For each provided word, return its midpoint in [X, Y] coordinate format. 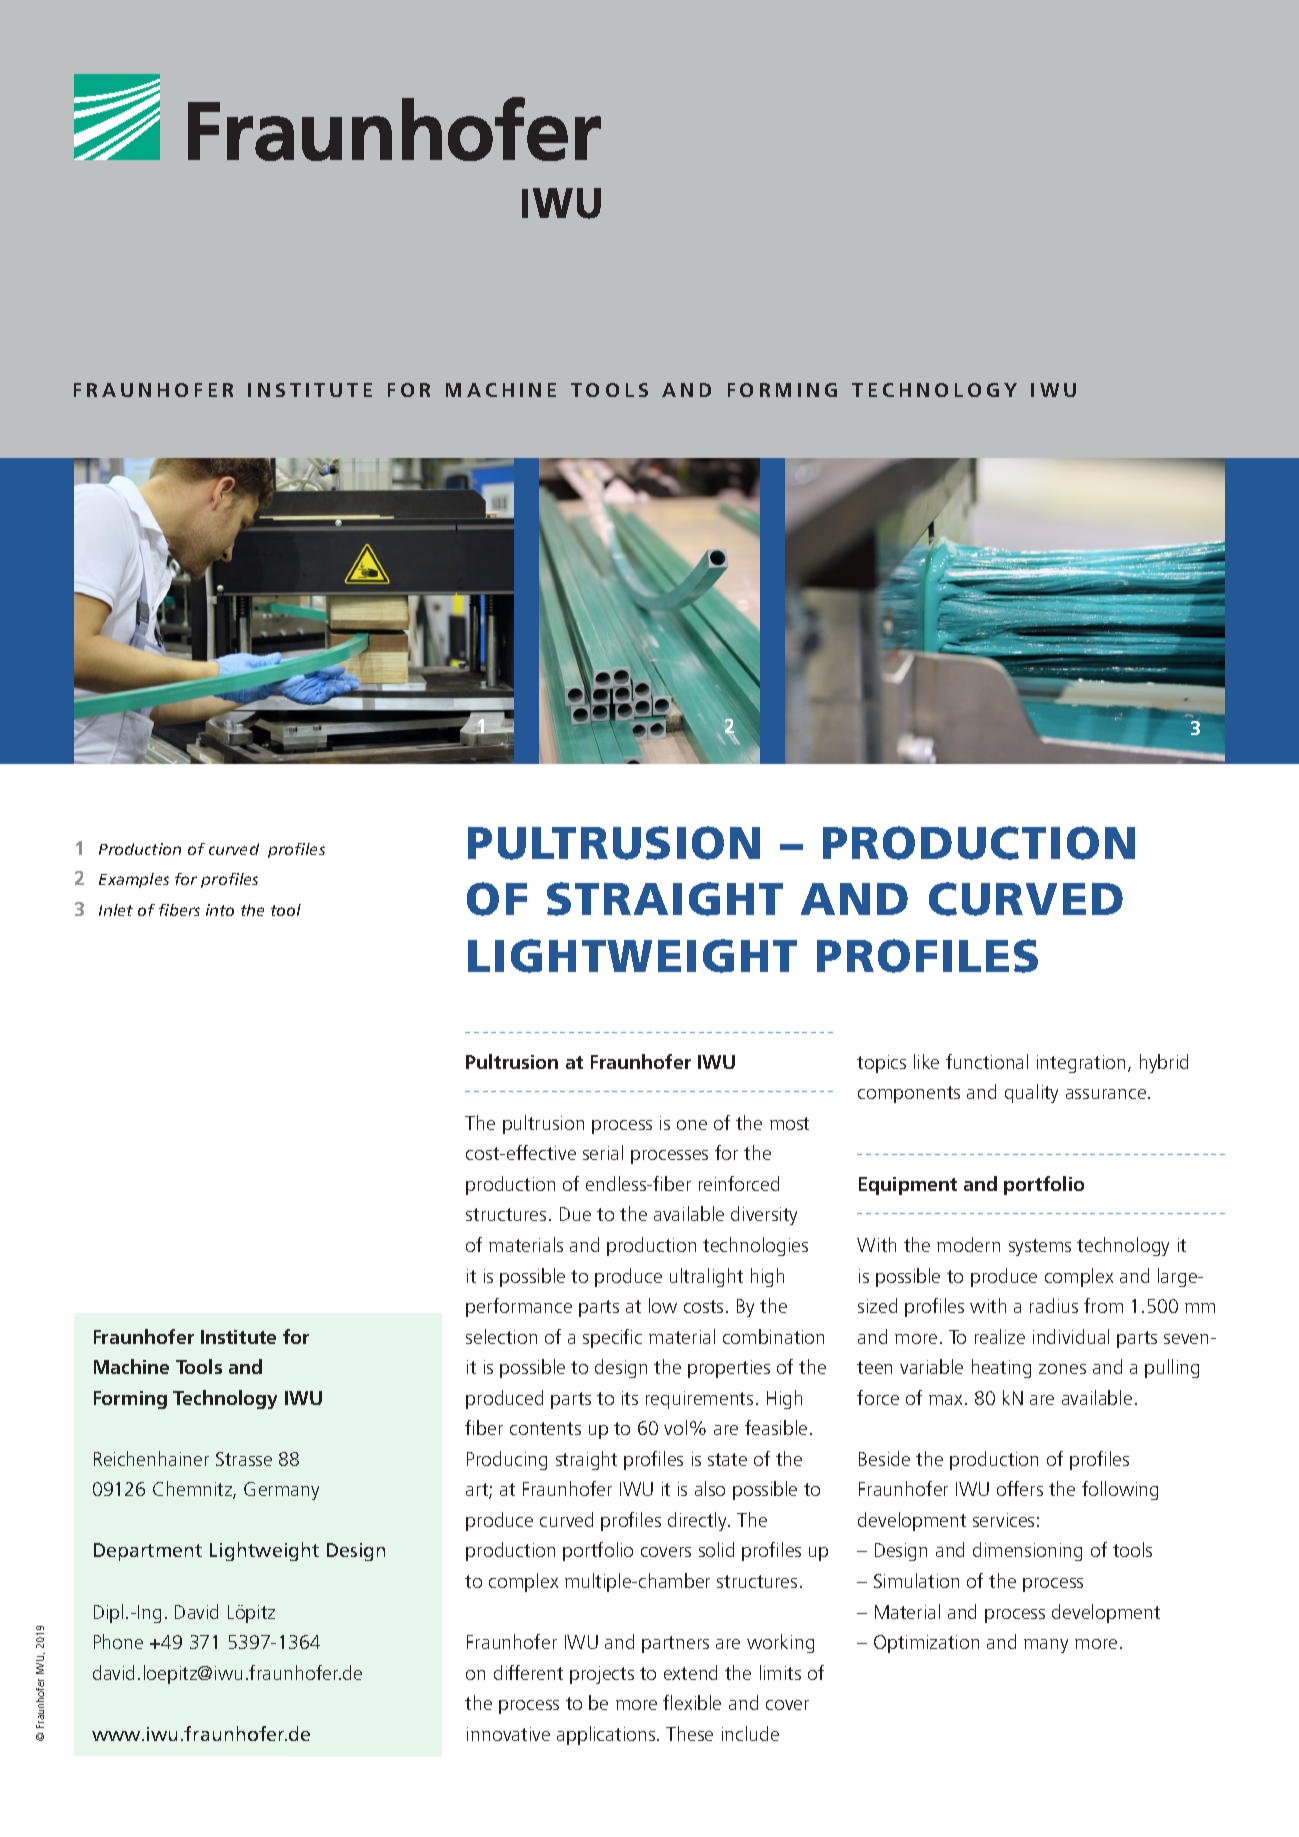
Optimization [926, 1644]
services [1003, 1520]
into [220, 910]
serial [603, 1152]
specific [612, 1338]
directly [698, 1521]
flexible [692, 1702]
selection [501, 1336]
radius [1054, 1305]
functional [987, 1061]
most [789, 1123]
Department [148, 1552]
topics [881, 1064]
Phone [118, 1641]
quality [1031, 1093]
